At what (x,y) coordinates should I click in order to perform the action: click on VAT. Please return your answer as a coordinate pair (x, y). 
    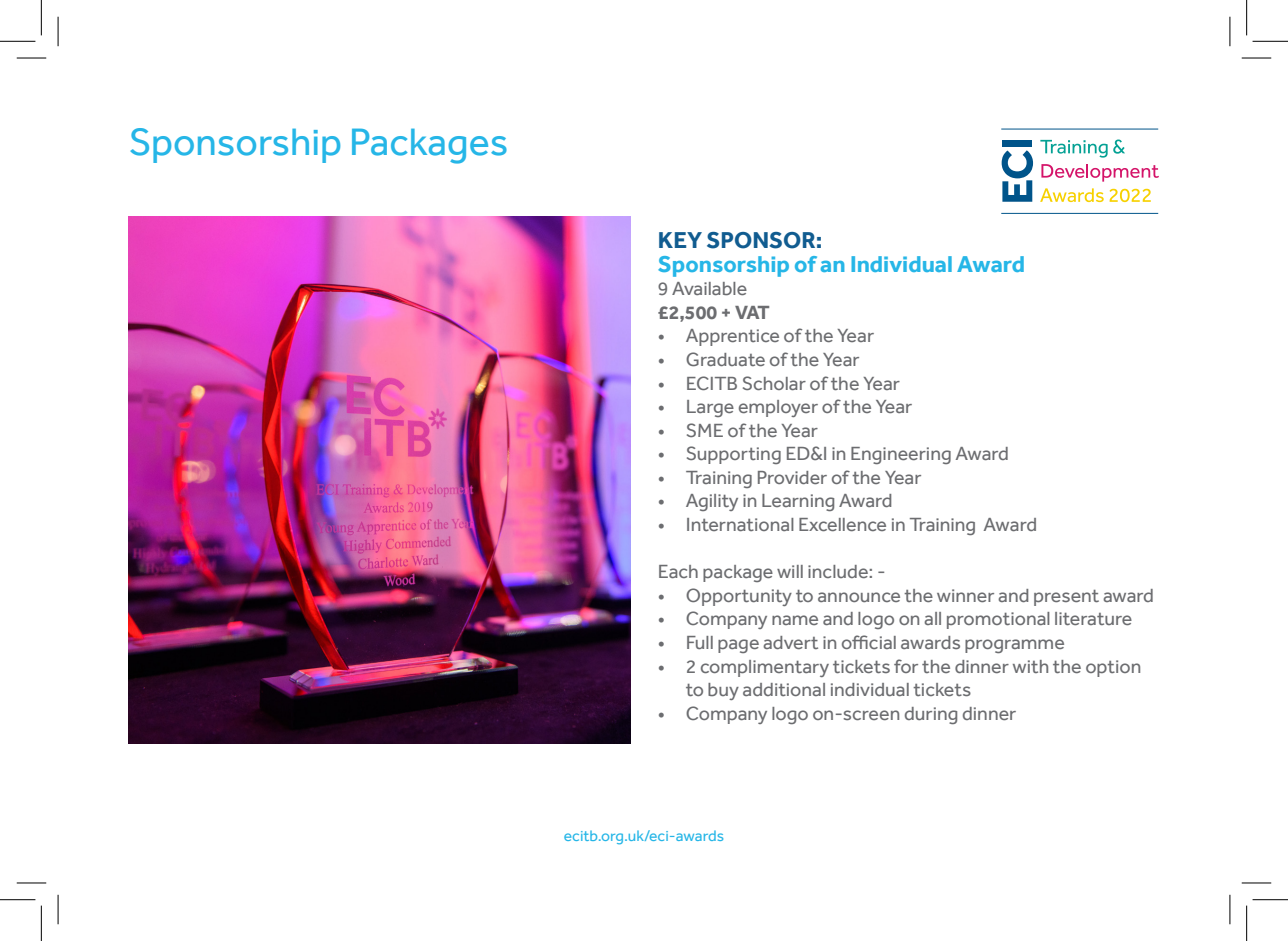
    Looking at the image, I should click on (752, 312).
